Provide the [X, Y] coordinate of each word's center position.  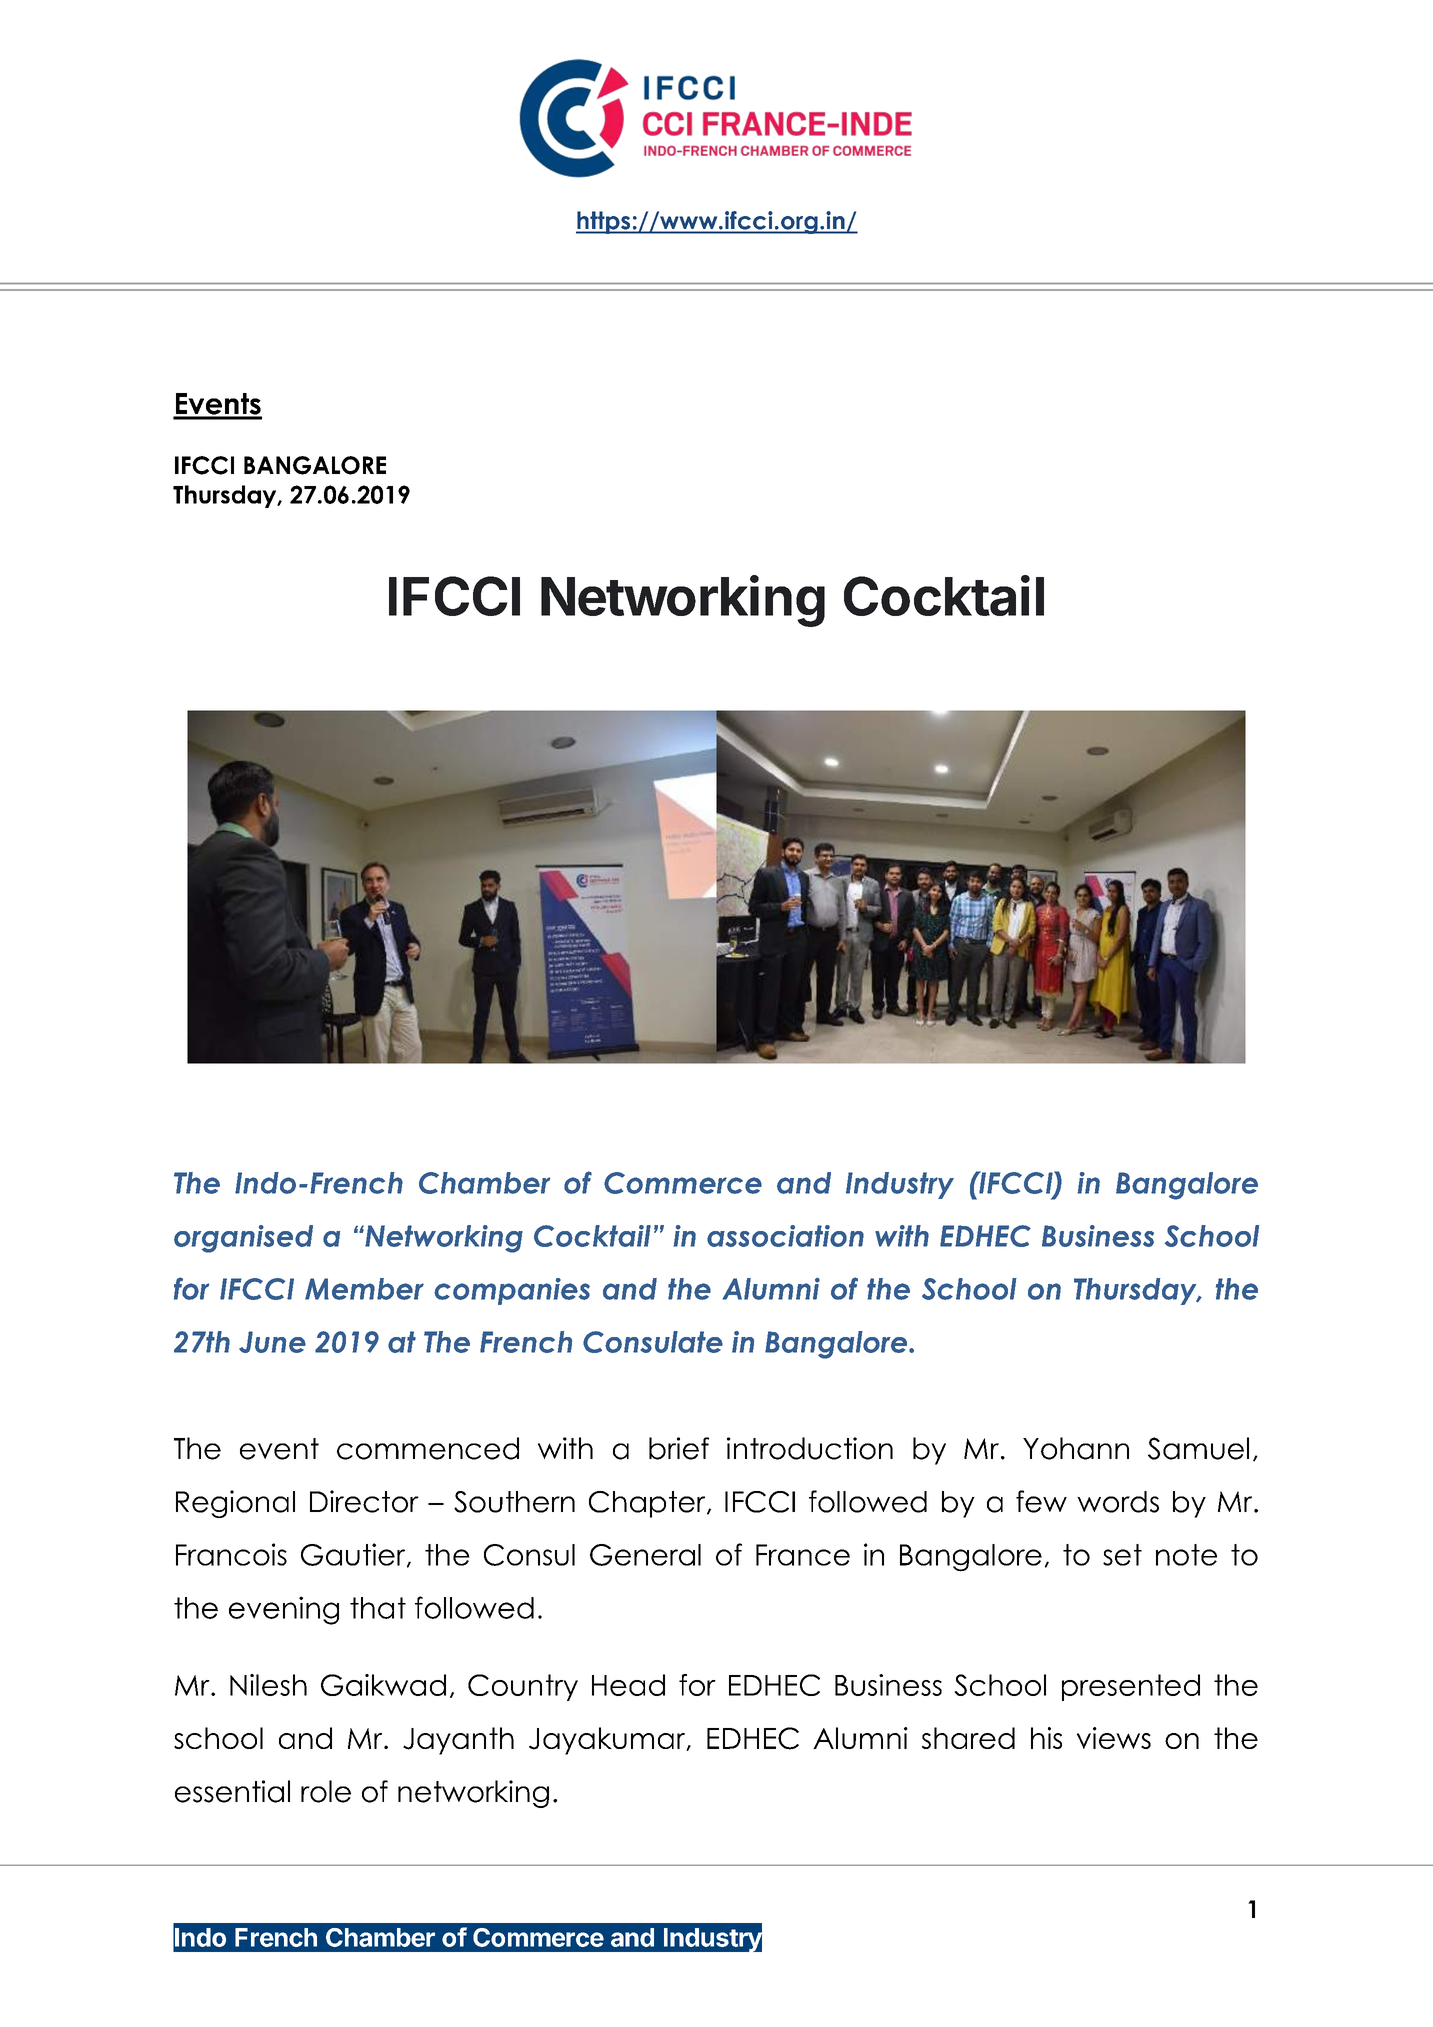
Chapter [648, 1504]
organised [243, 1239]
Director [364, 1501]
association [785, 1236]
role [326, 1791]
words [1118, 1502]
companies [512, 1291]
